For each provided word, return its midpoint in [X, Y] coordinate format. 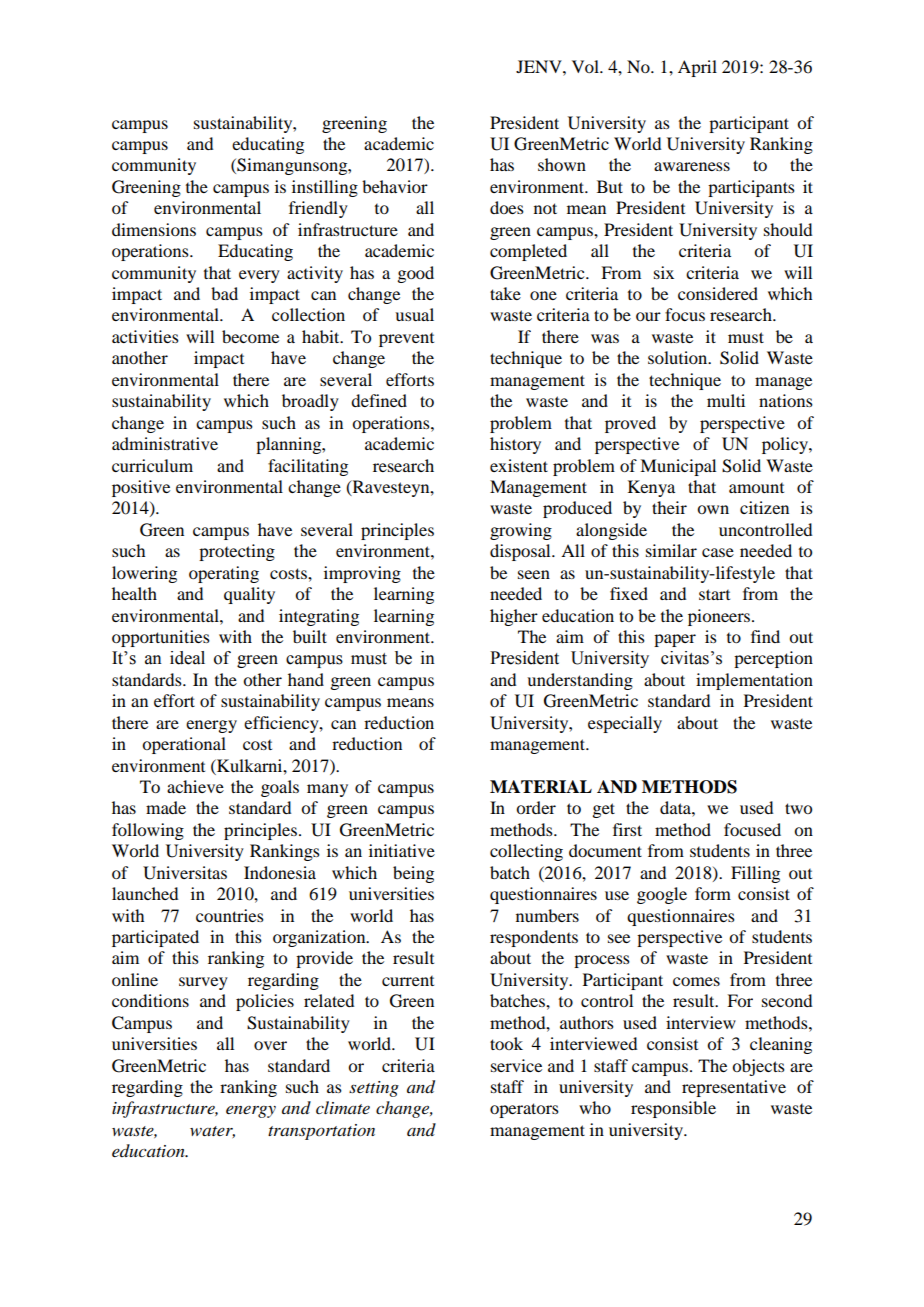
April [697, 68]
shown [562, 164]
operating [224, 574]
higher [514, 617]
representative [734, 1088]
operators [524, 1110]
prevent [406, 340]
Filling [755, 874]
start [714, 594]
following [148, 831]
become [250, 336]
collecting [526, 852]
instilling [325, 188]
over [270, 1045]
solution [679, 357]
